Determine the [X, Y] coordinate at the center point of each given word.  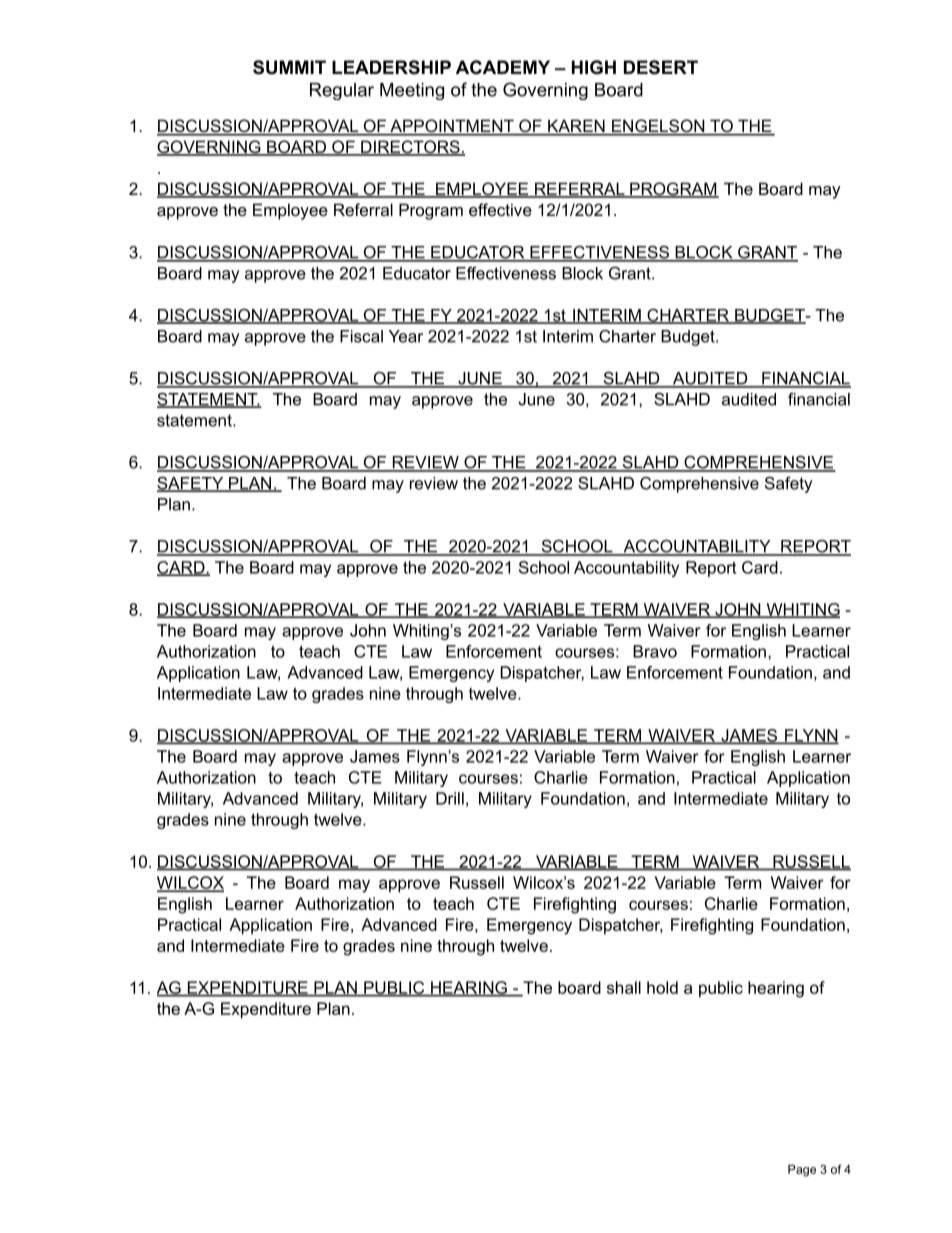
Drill [450, 798]
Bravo [655, 651]
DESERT [661, 67]
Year [406, 336]
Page [802, 1171]
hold [662, 987]
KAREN [576, 127]
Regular [342, 91]
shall [624, 987]
